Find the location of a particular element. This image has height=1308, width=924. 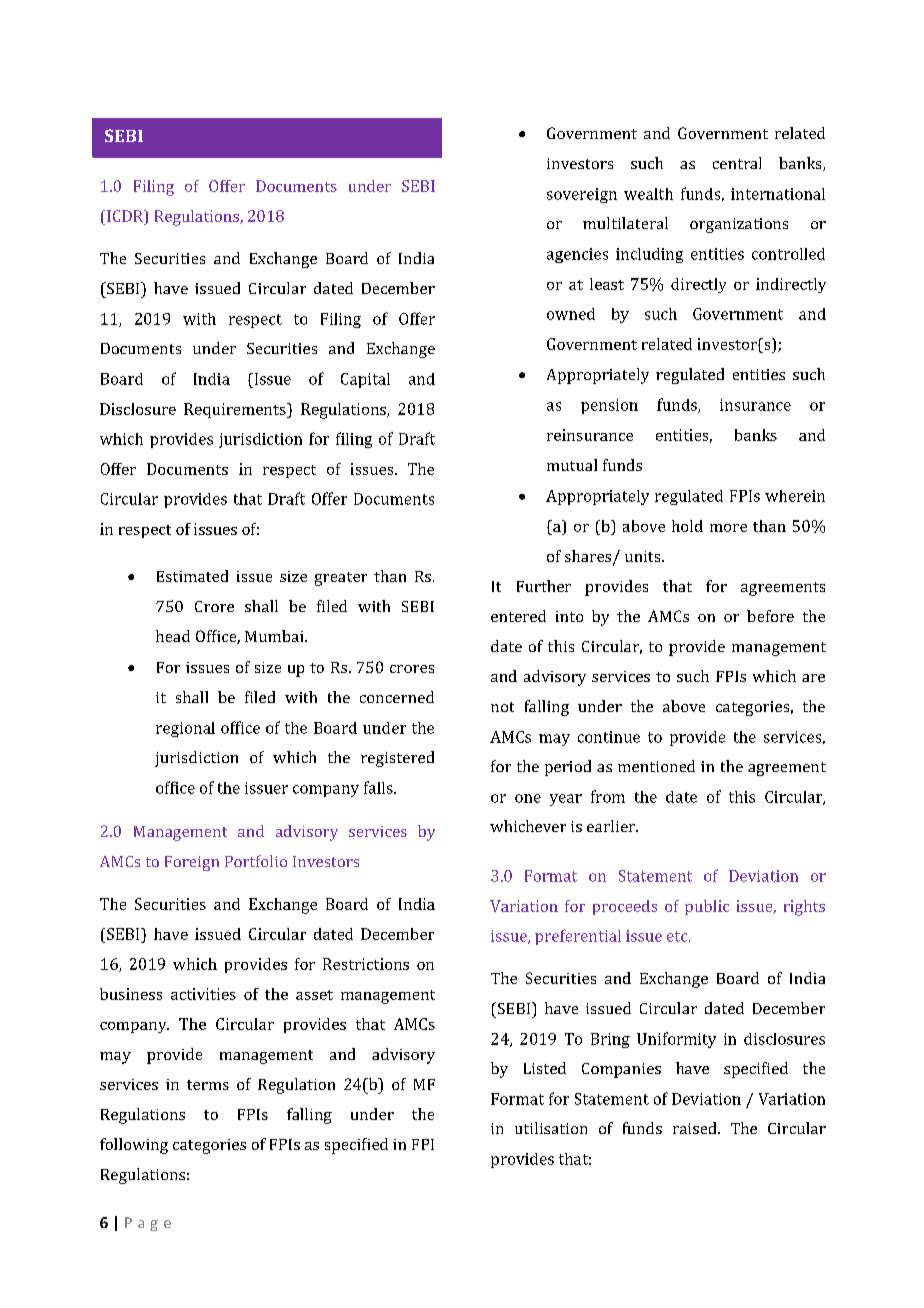

Requirements is located at coordinates (236, 410).
